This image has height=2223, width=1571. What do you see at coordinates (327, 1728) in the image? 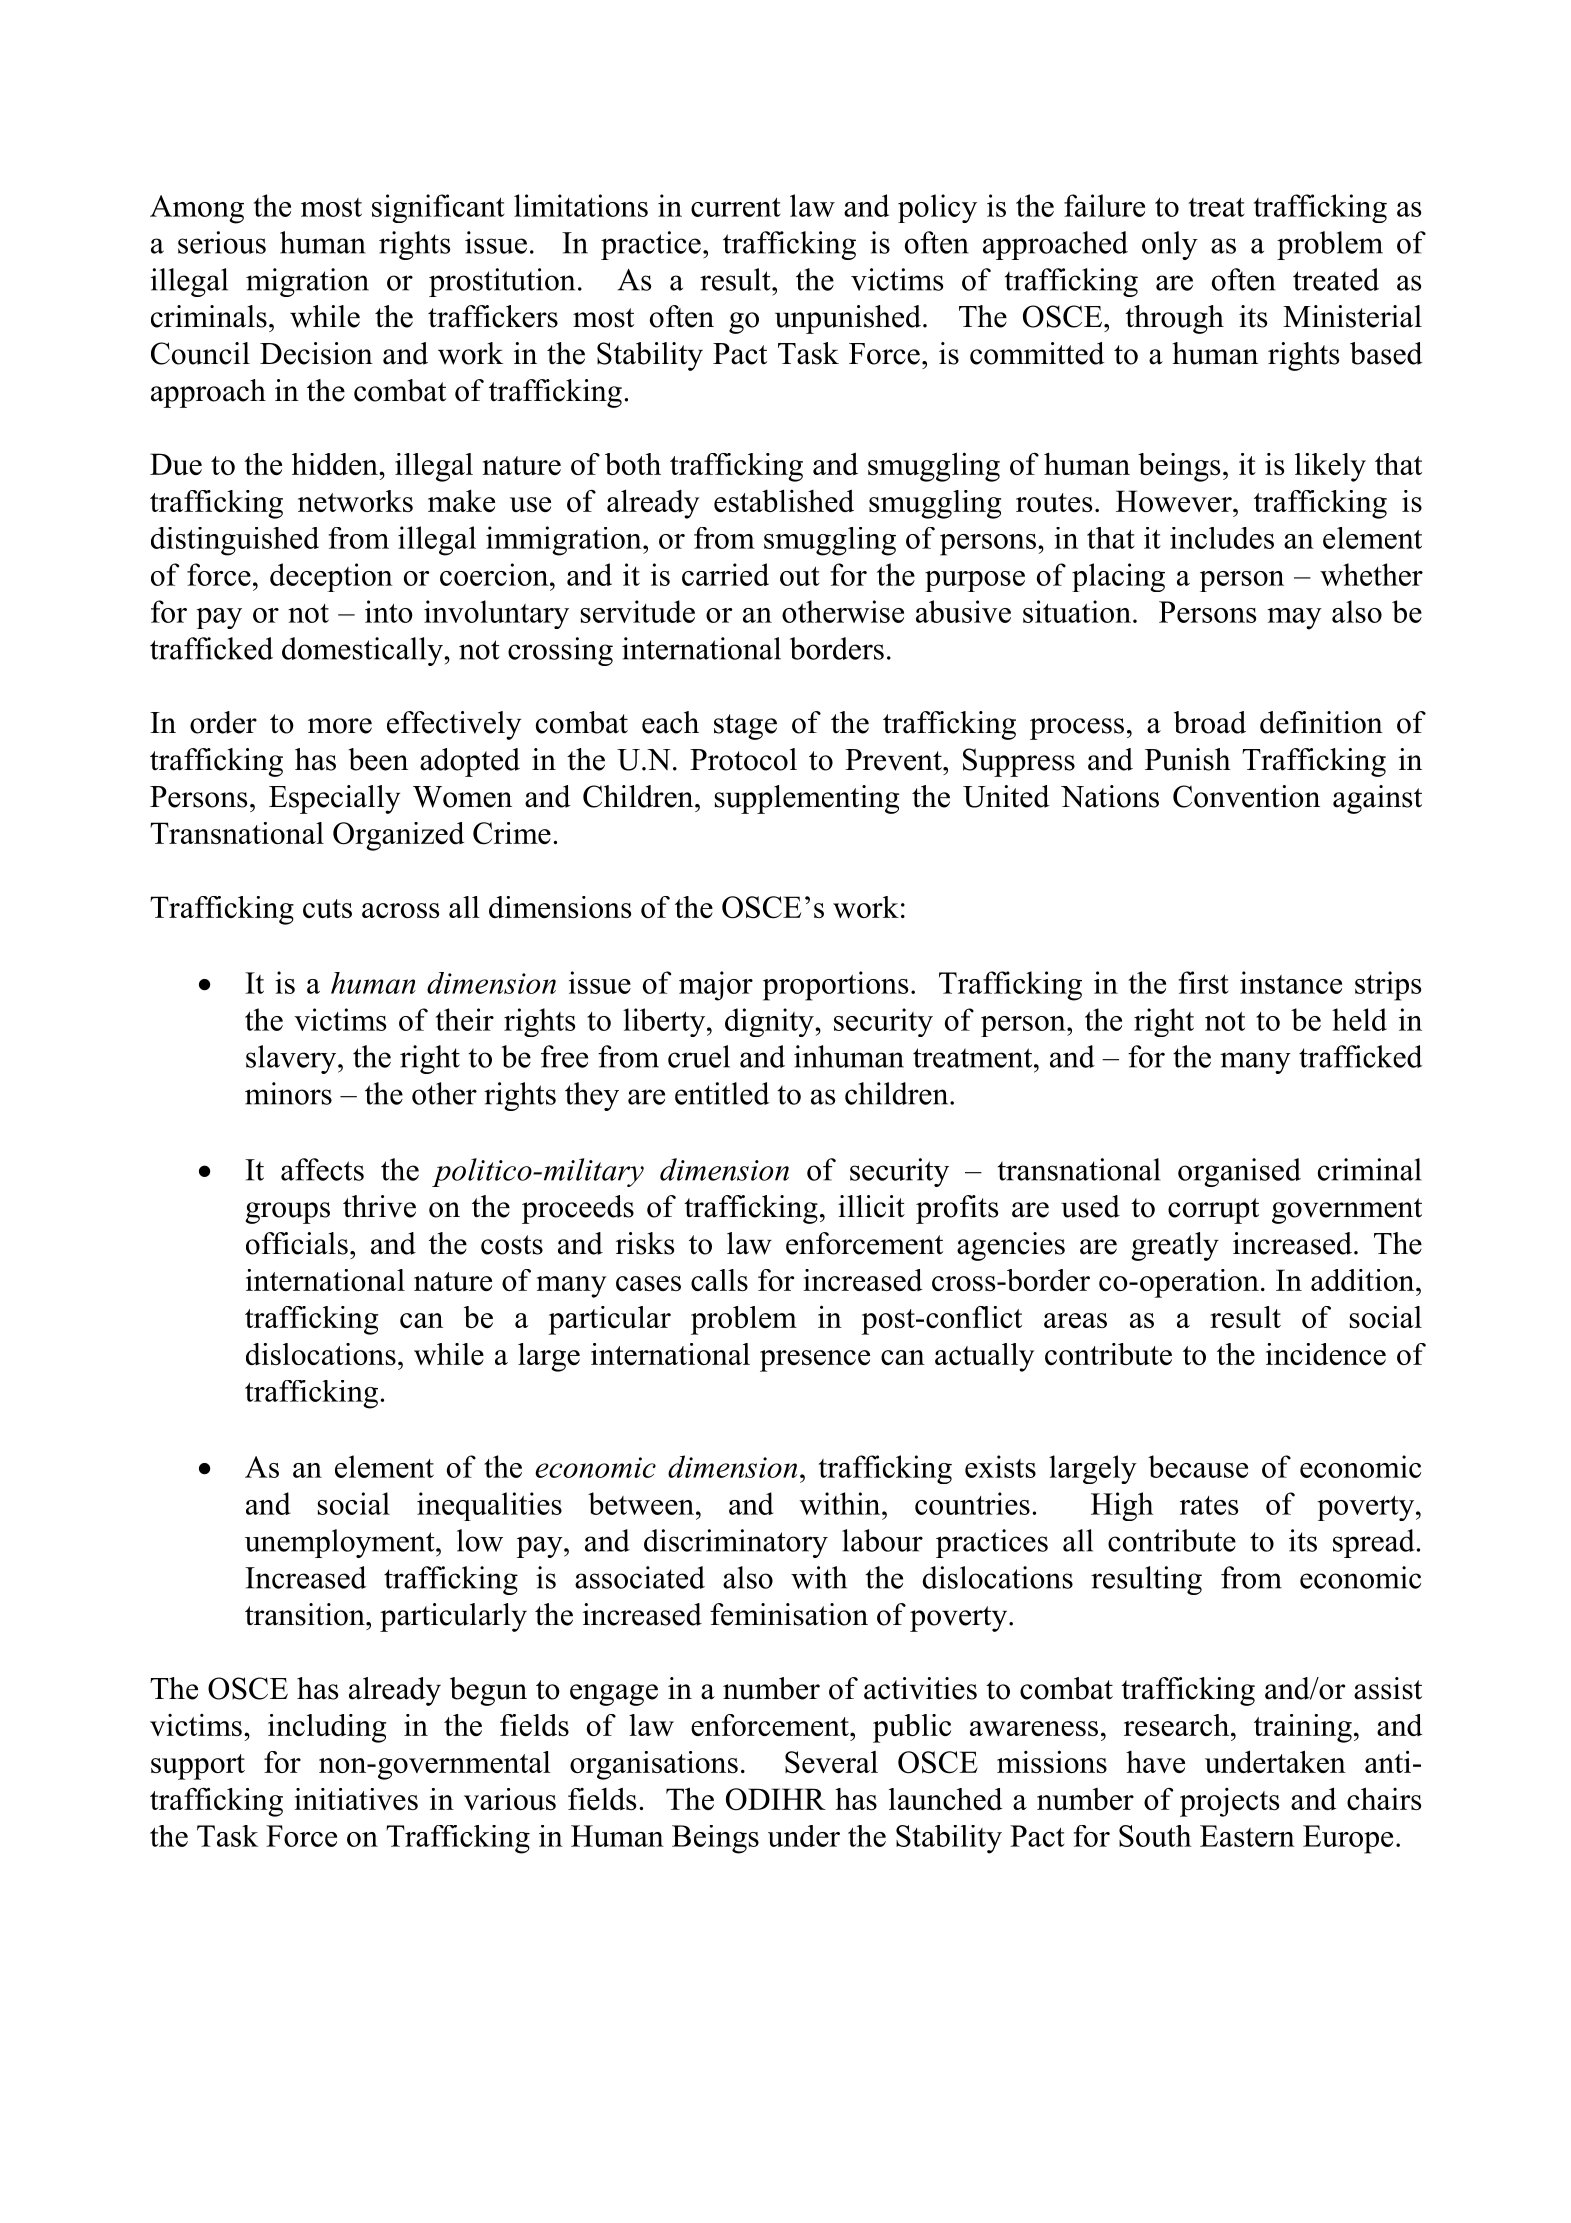
I see `including` at bounding box center [327, 1728].
